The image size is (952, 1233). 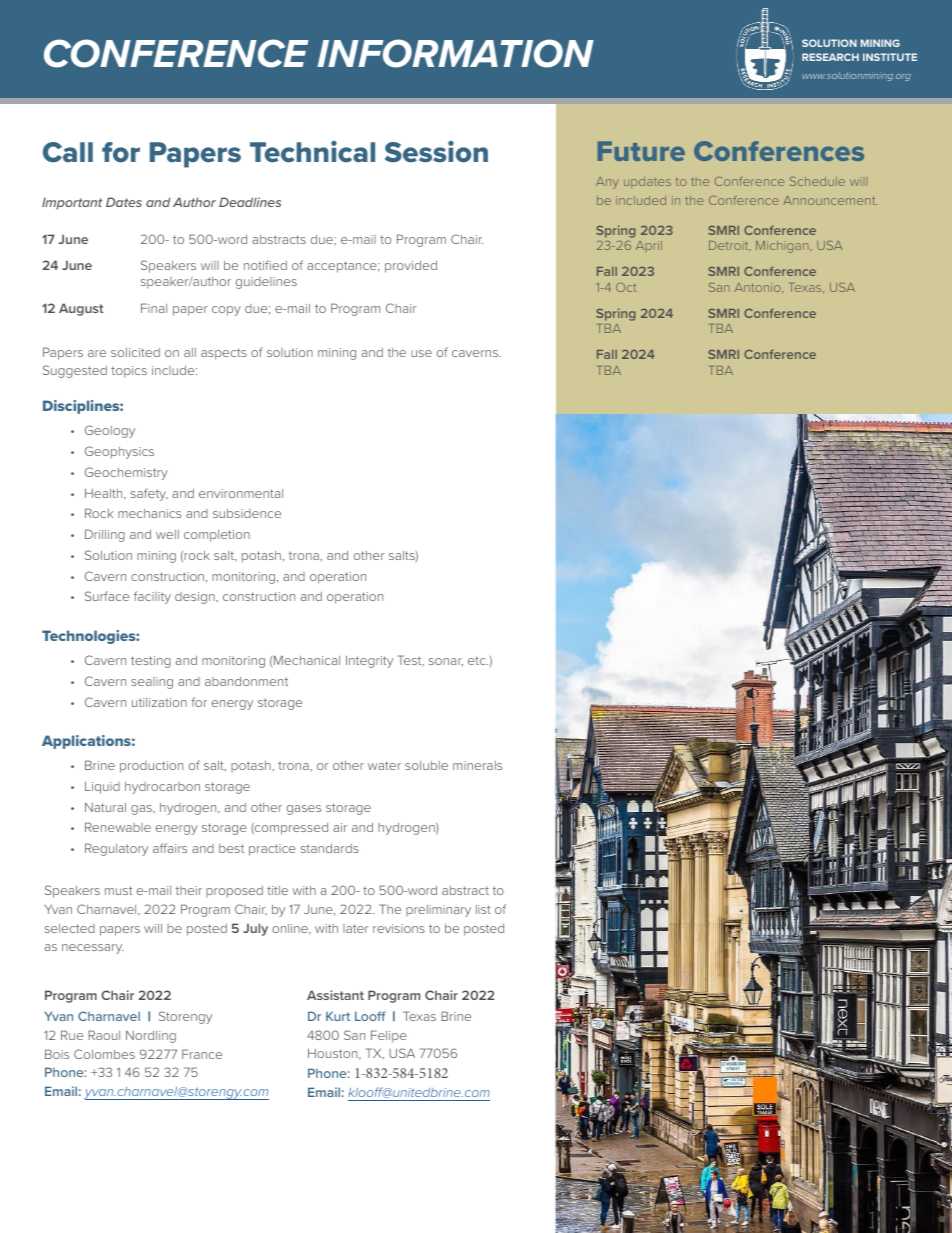 I want to click on utilization, so click(x=159, y=702).
